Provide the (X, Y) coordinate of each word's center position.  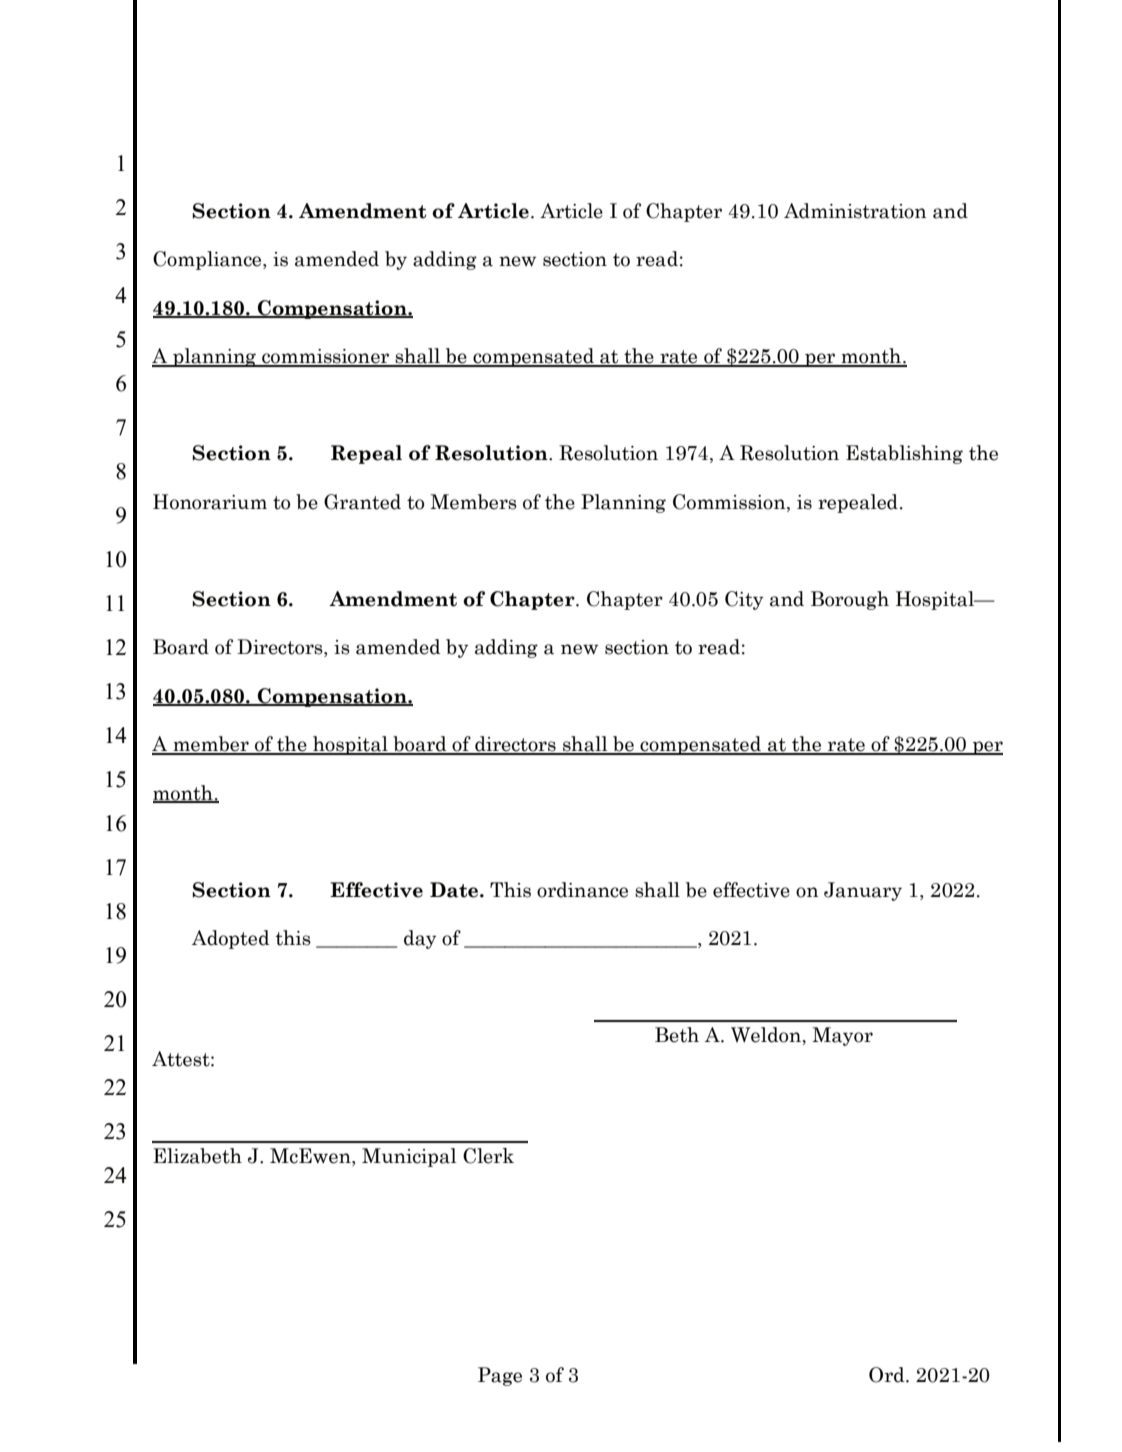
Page (500, 1376)
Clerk (488, 1156)
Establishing (904, 454)
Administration (855, 211)
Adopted (231, 939)
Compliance (208, 260)
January (863, 891)
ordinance (582, 890)
